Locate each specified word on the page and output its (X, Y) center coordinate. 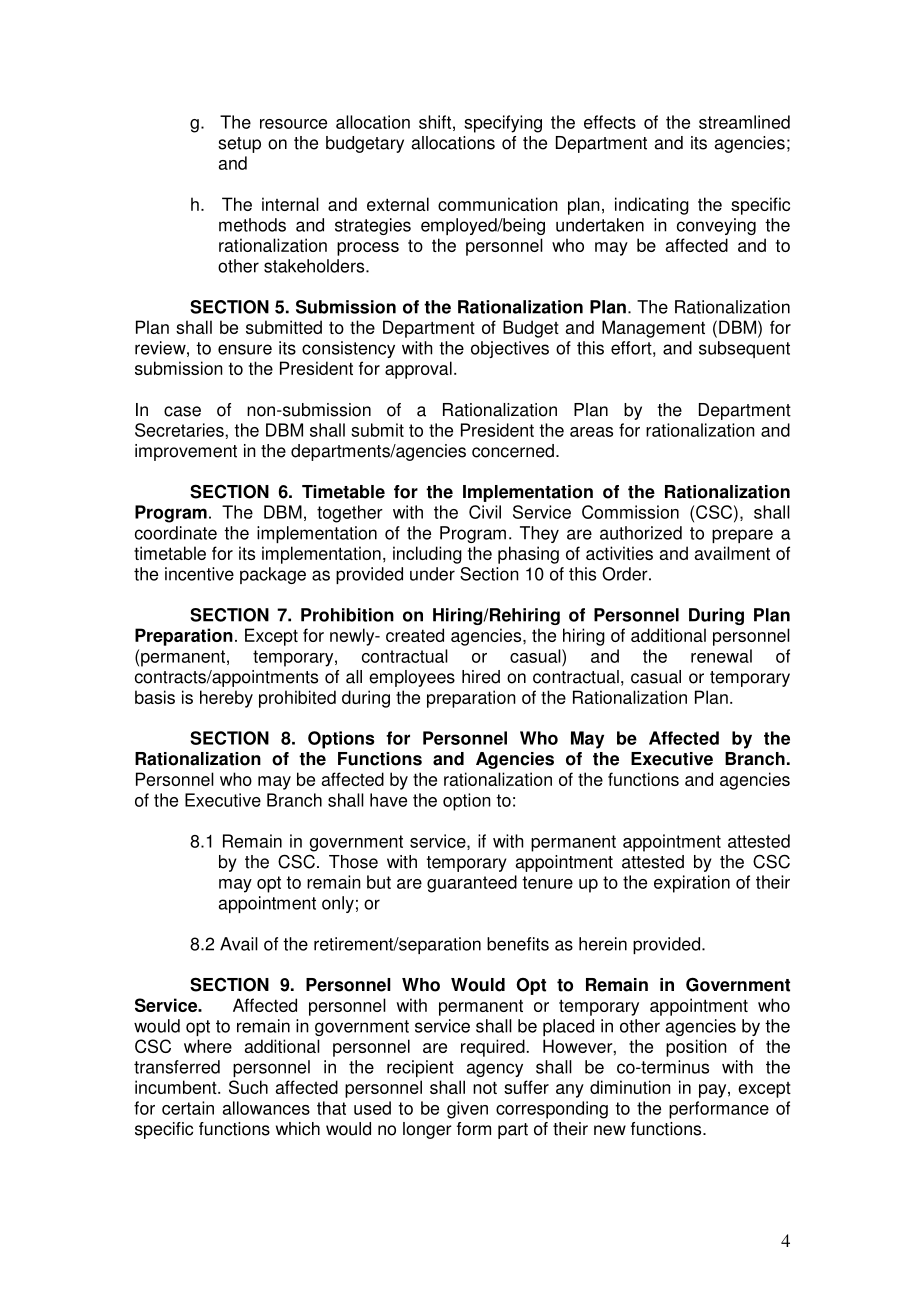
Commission (630, 512)
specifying (503, 124)
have (388, 800)
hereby (226, 699)
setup (239, 145)
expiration (692, 884)
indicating (652, 206)
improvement (186, 452)
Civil (485, 512)
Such (248, 1087)
